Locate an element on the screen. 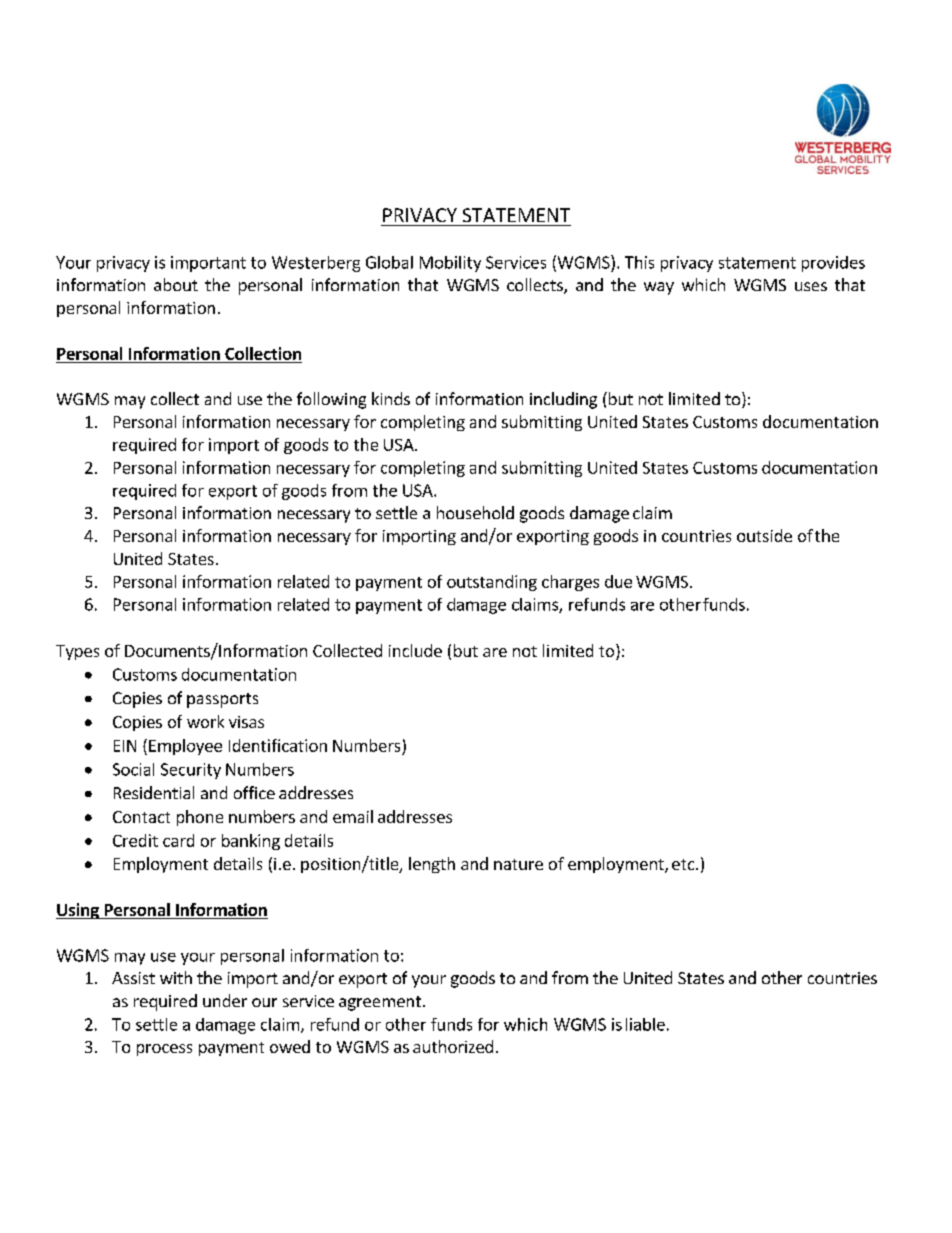 The height and width of the screenshot is (1233, 952). Types is located at coordinates (77, 652).
